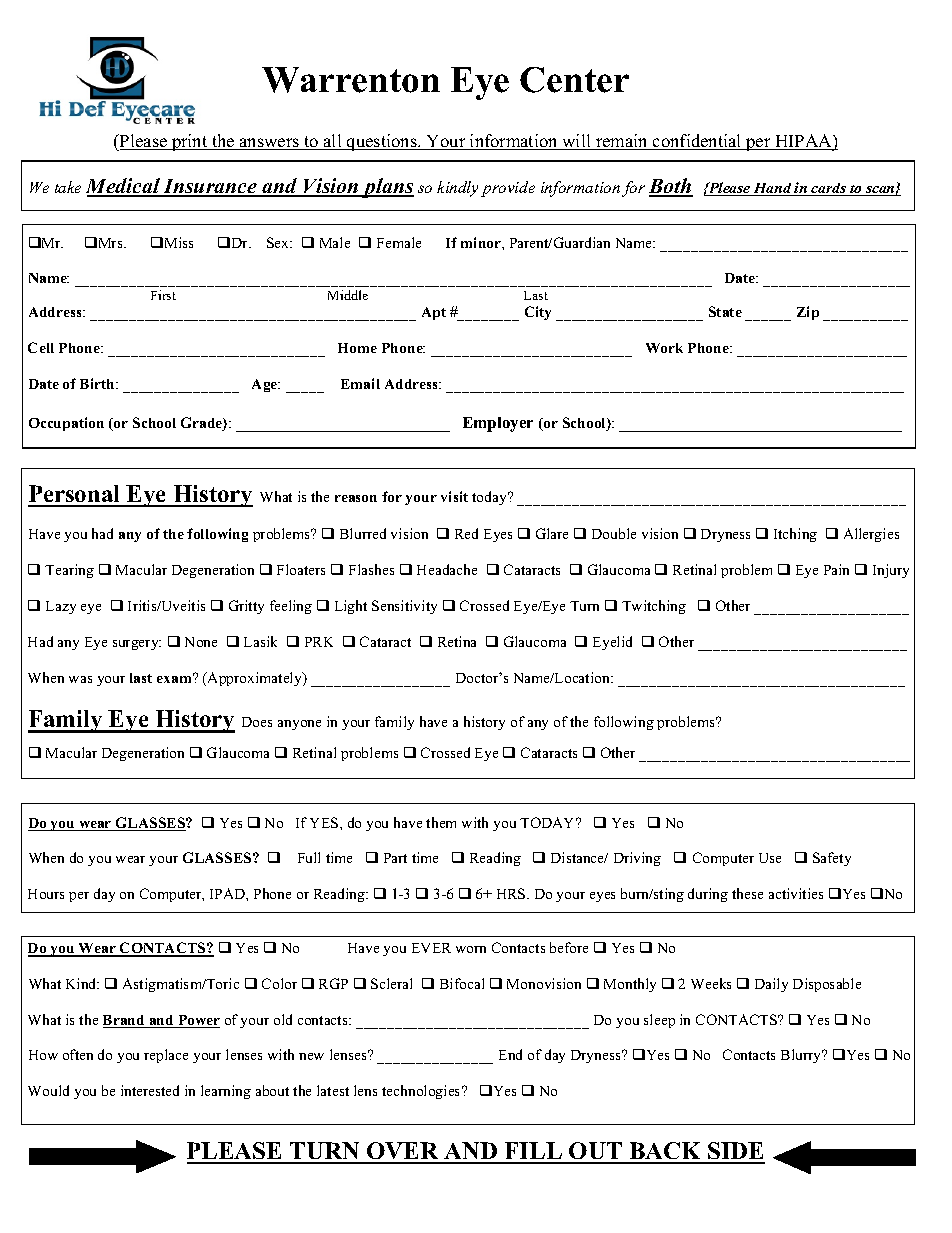  Describe the element at coordinates (498, 424) in the page. I see `Employer` at that location.
